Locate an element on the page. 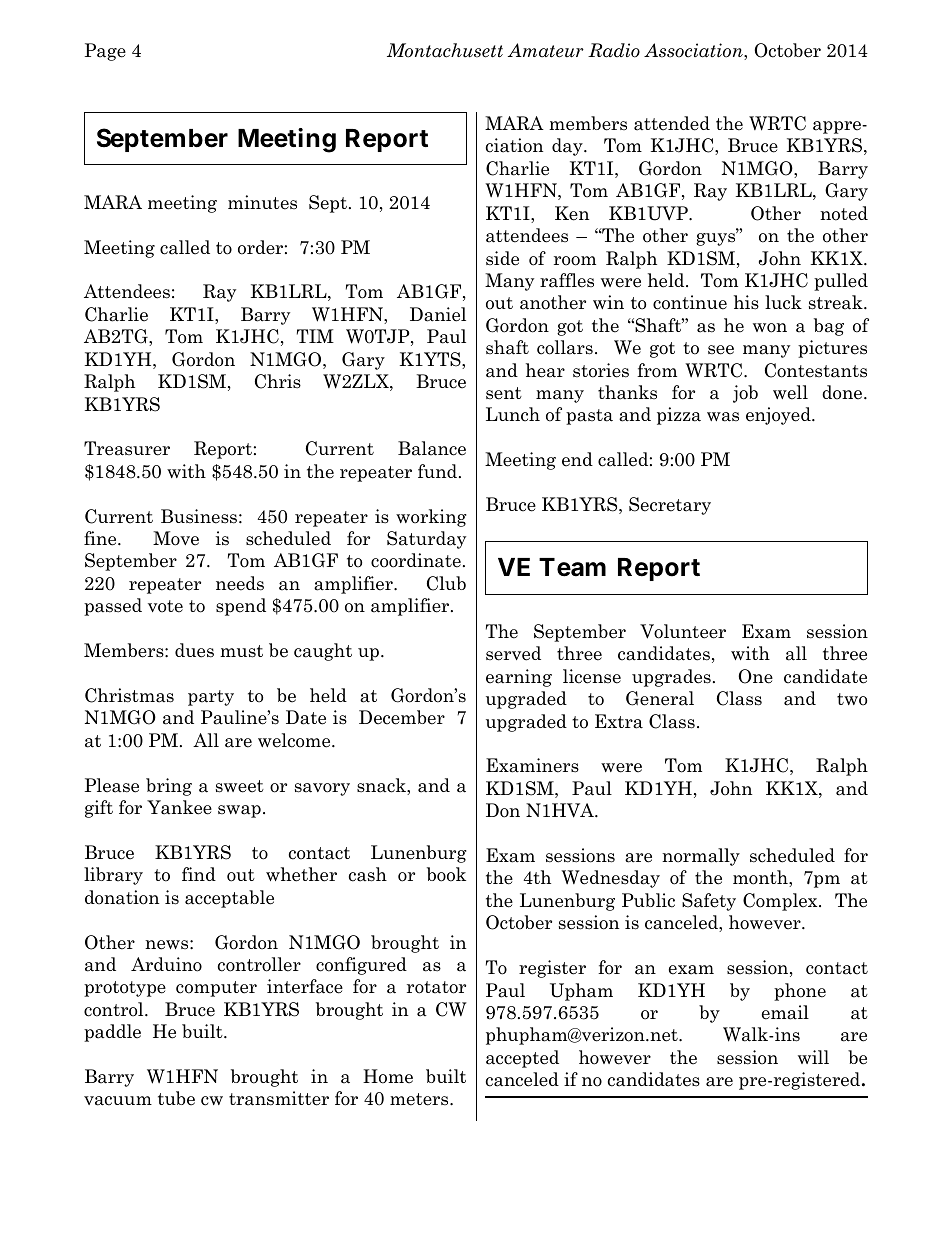  accepted is located at coordinates (522, 1059).
